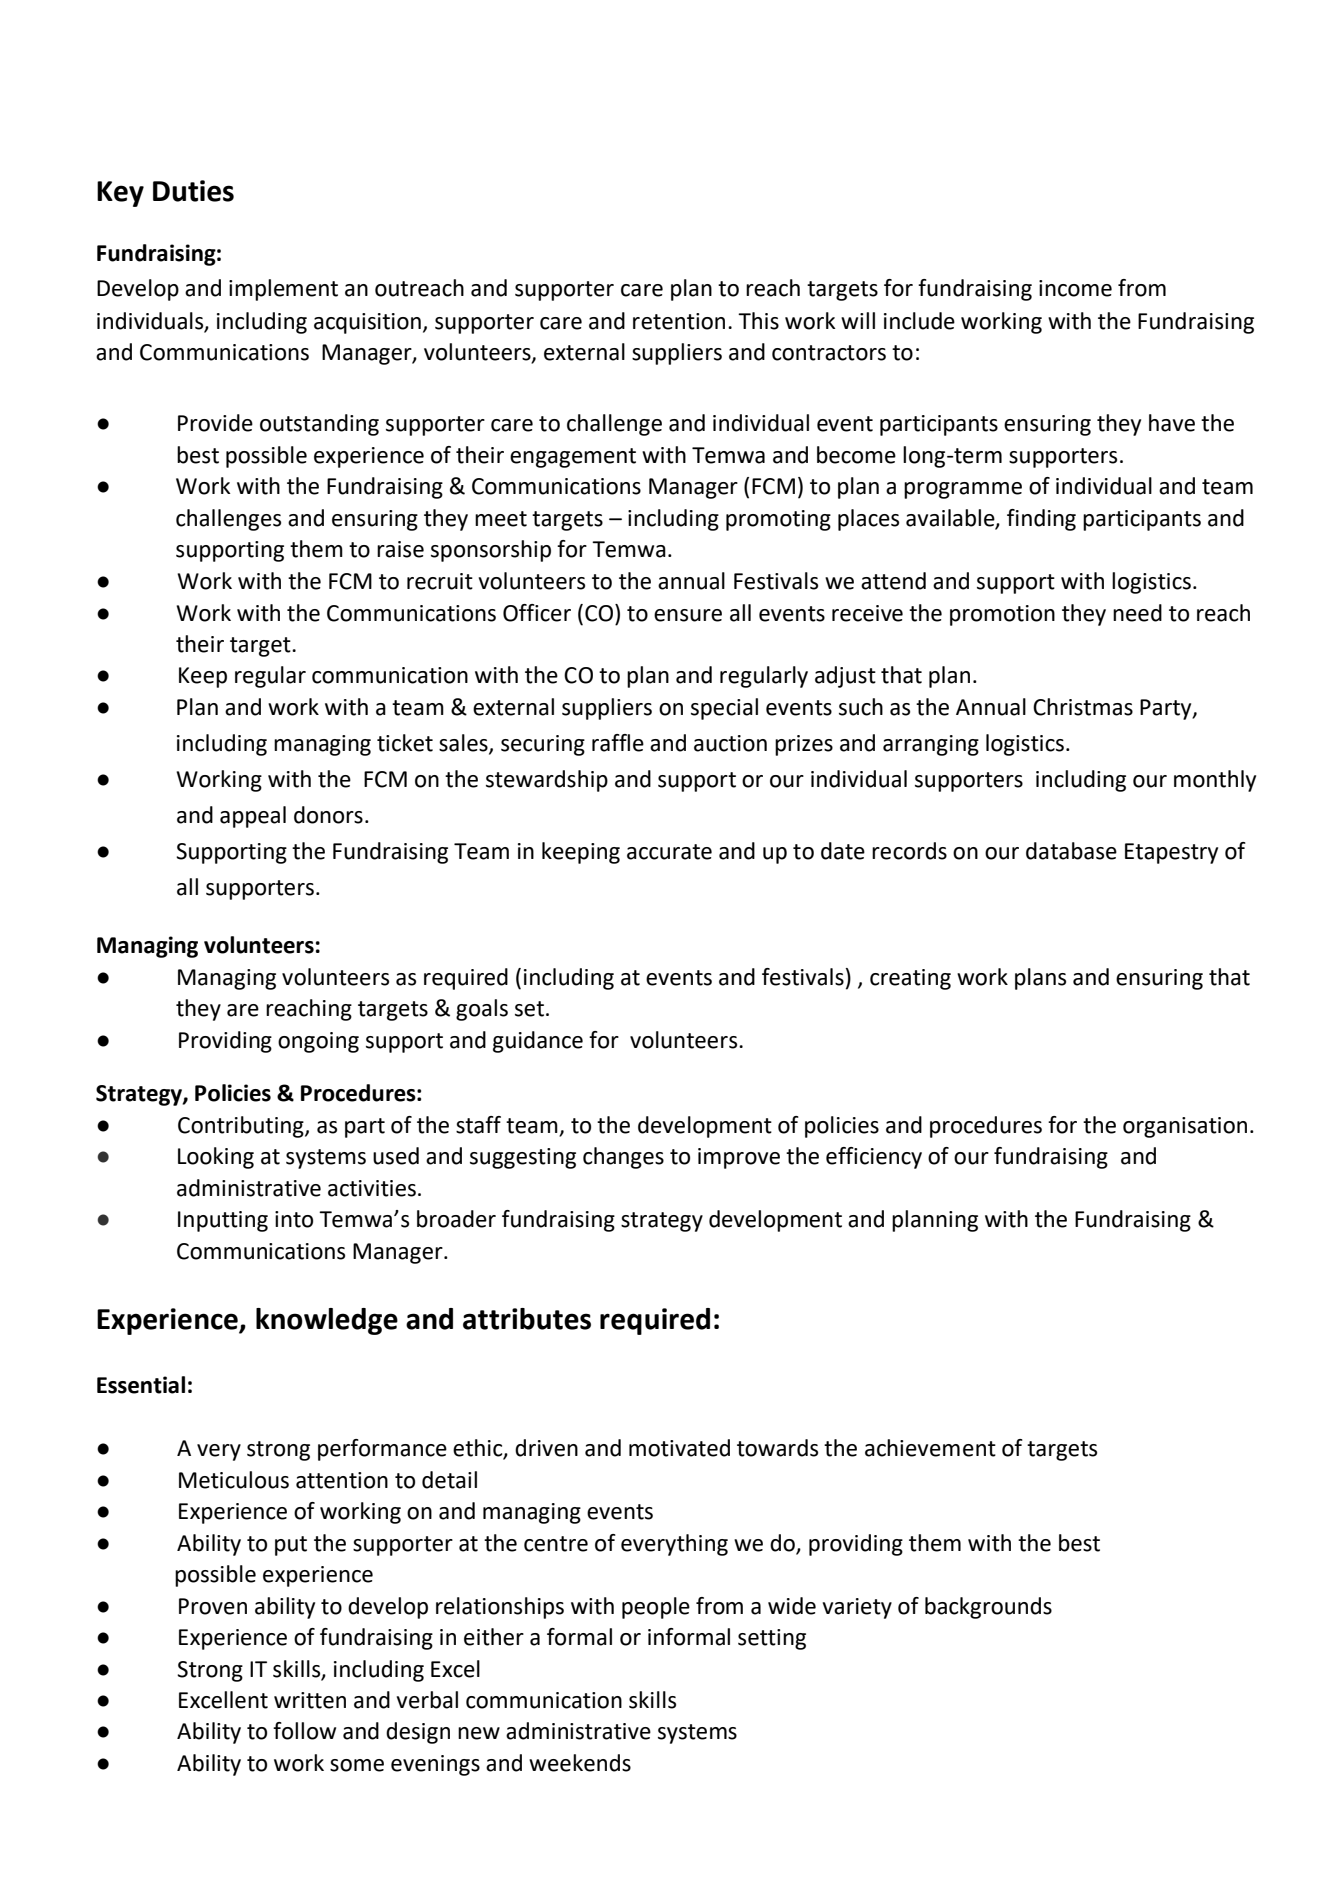 This page has width=1344, height=1901. What do you see at coordinates (234, 1480) in the page?
I see `Meticulous` at bounding box center [234, 1480].
